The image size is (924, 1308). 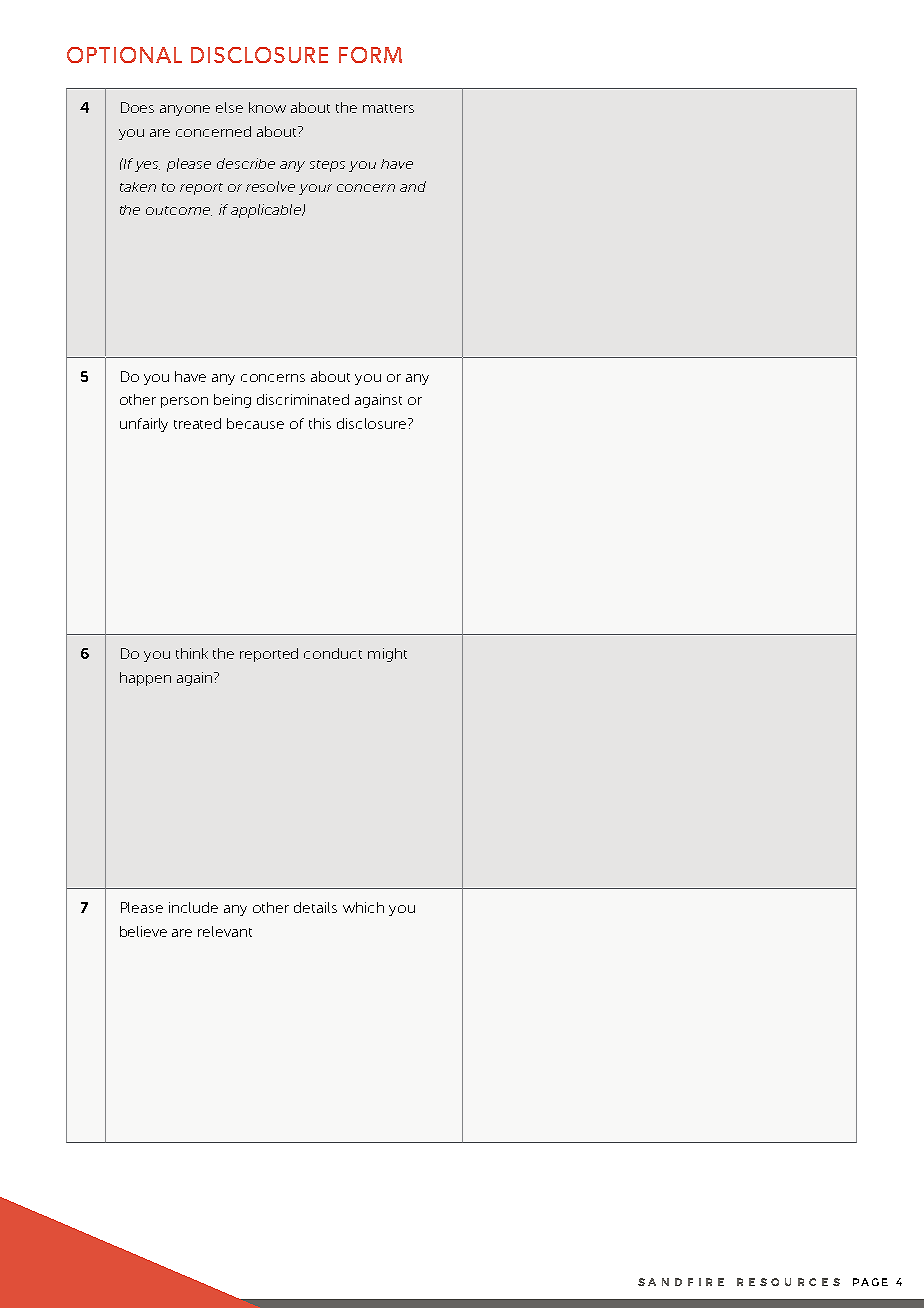 I want to click on FORM, so click(x=370, y=55).
